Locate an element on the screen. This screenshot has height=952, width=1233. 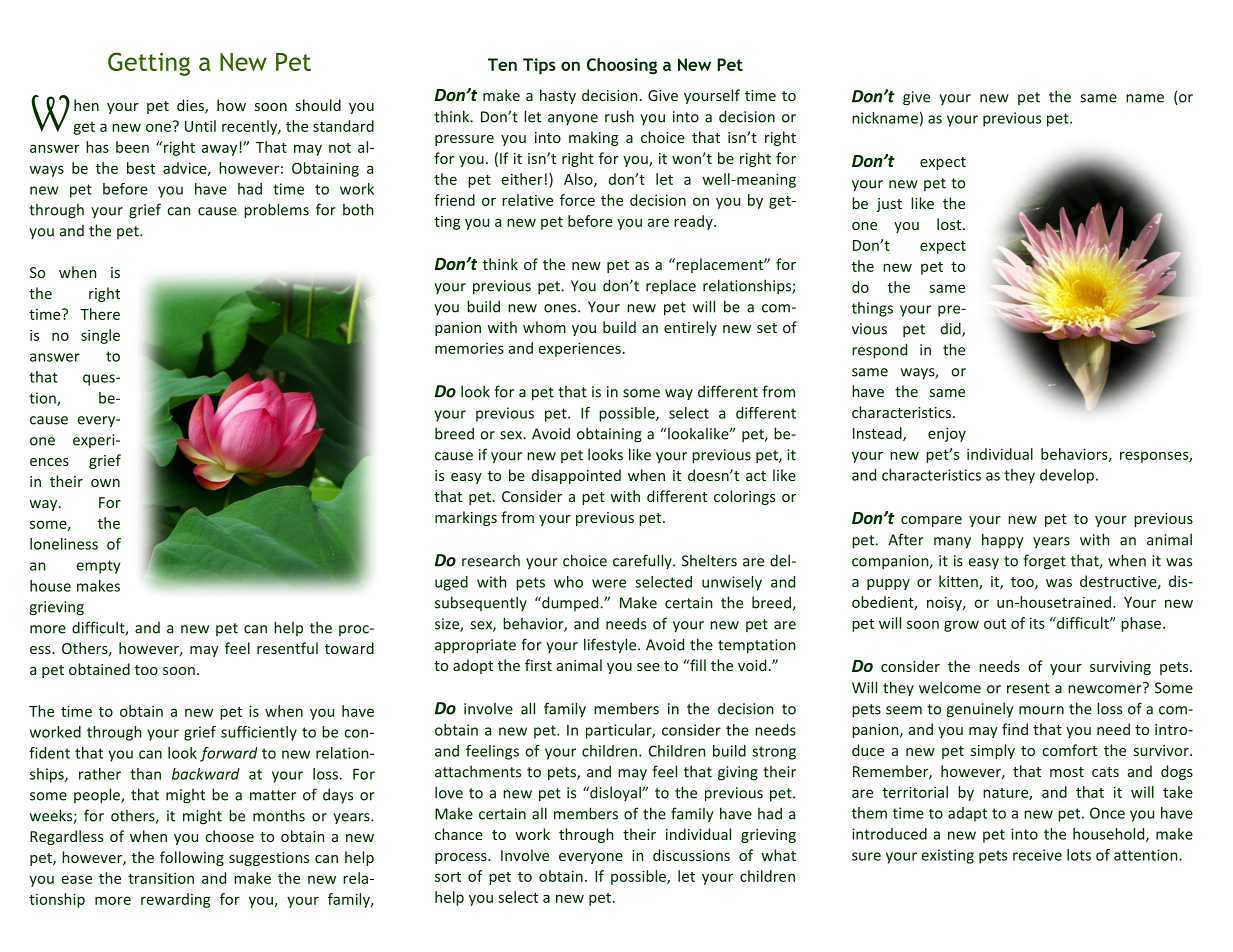
discussions is located at coordinates (691, 855).
